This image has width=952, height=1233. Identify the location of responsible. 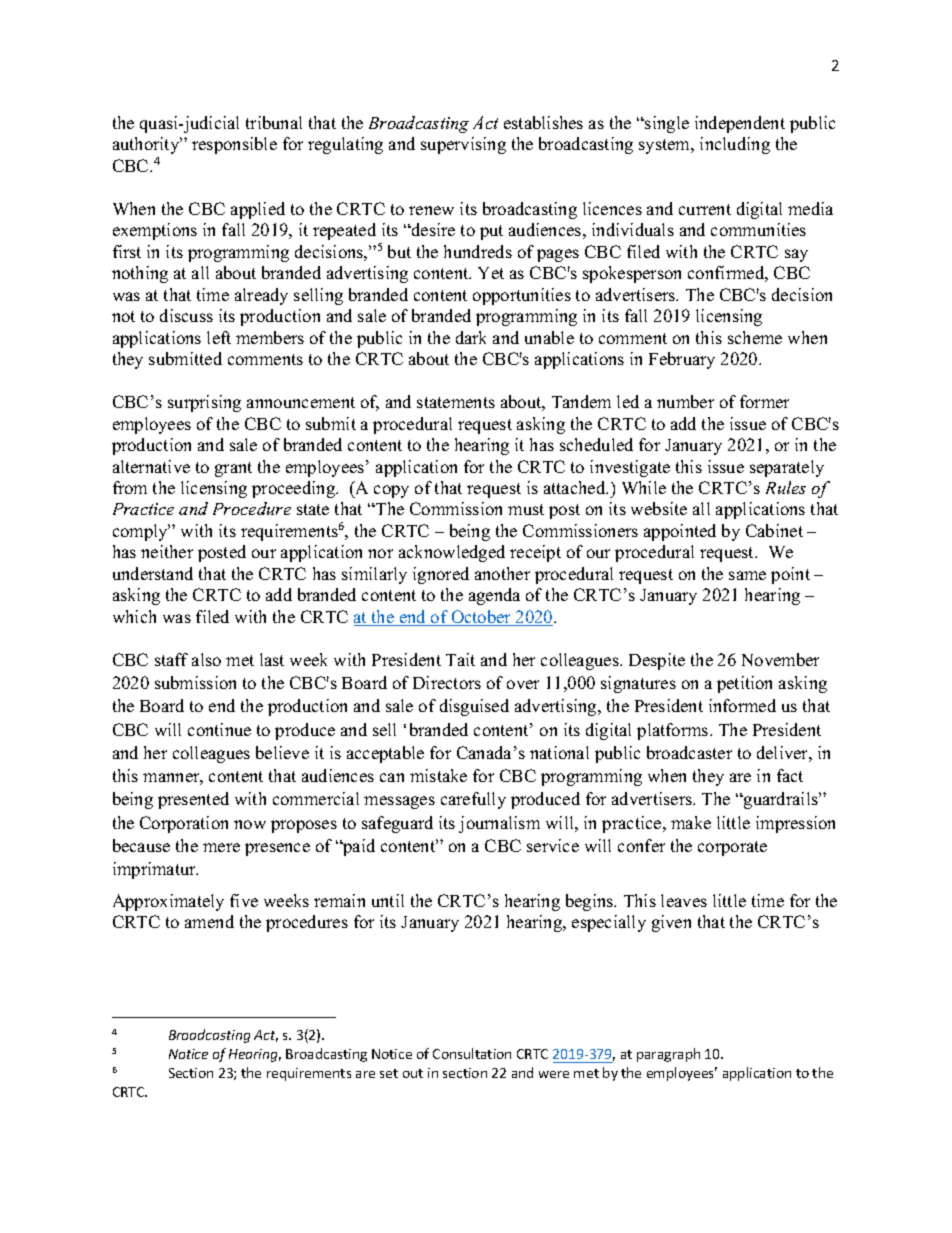
(234, 145).
